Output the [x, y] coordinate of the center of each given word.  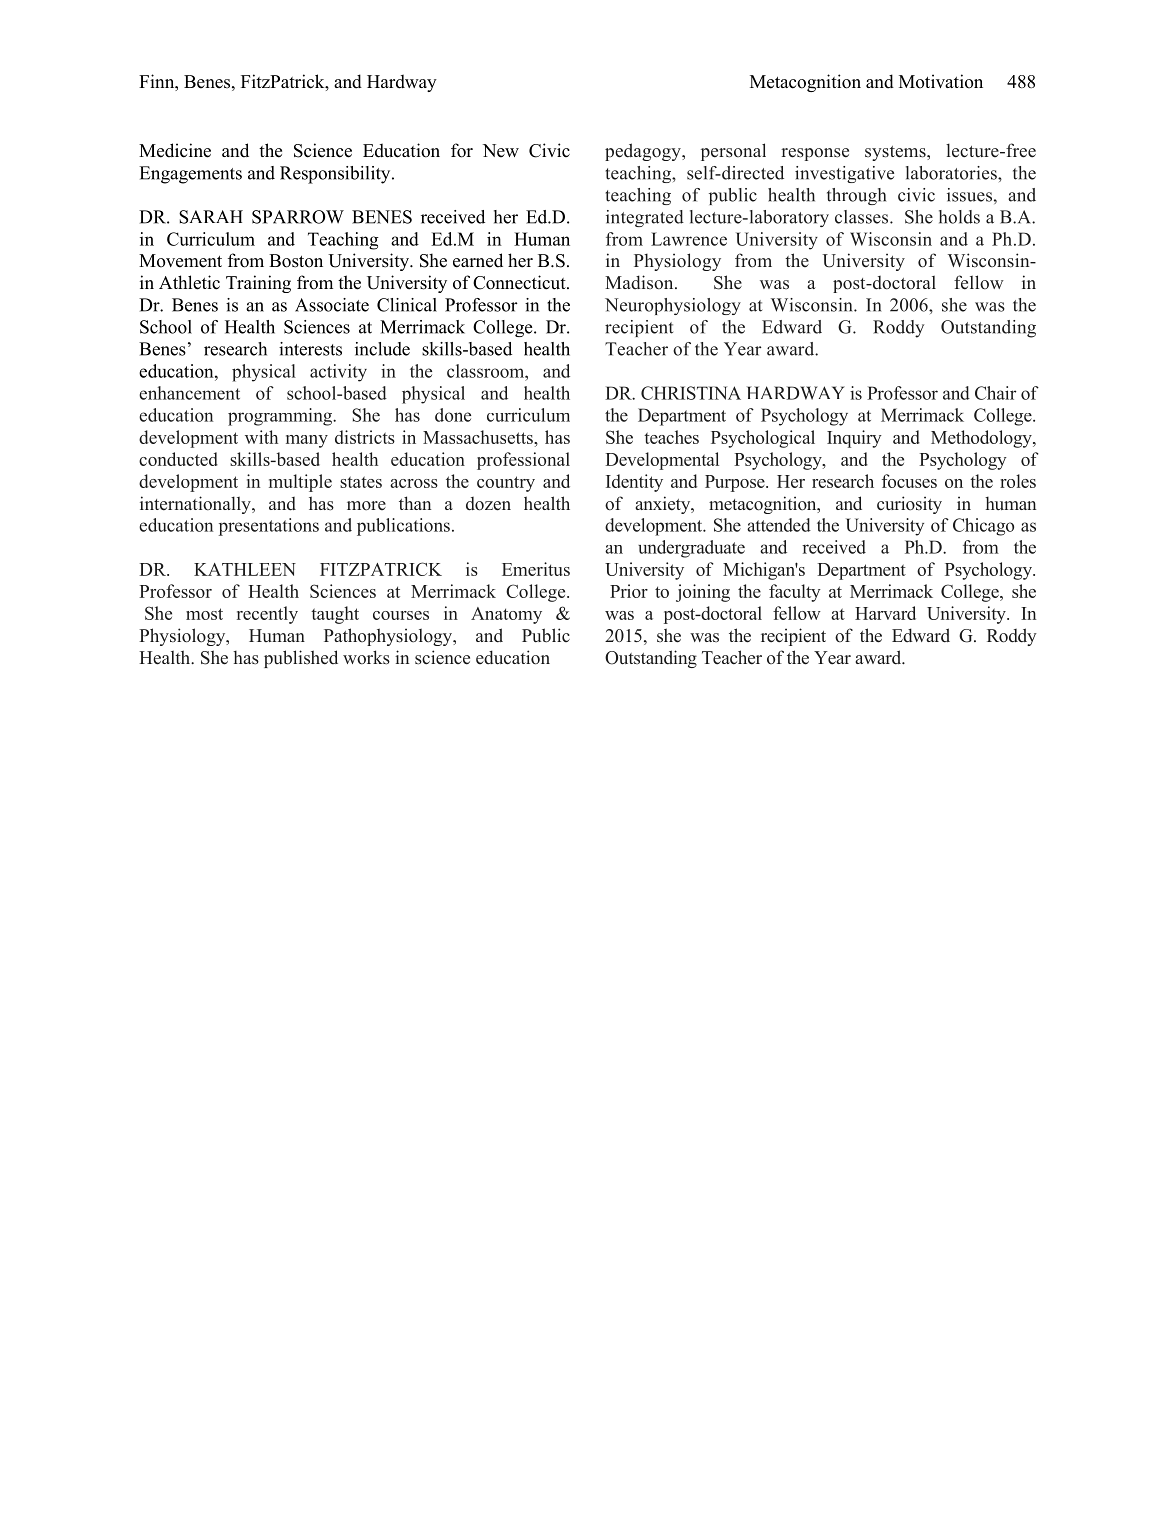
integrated [645, 218]
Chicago [983, 527]
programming [281, 417]
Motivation [941, 81]
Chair [995, 393]
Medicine [175, 150]
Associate [332, 305]
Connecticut [520, 282]
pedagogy [644, 152]
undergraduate [691, 549]
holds [959, 217]
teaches [671, 437]
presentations [269, 527]
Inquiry [854, 439]
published [301, 659]
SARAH [211, 217]
